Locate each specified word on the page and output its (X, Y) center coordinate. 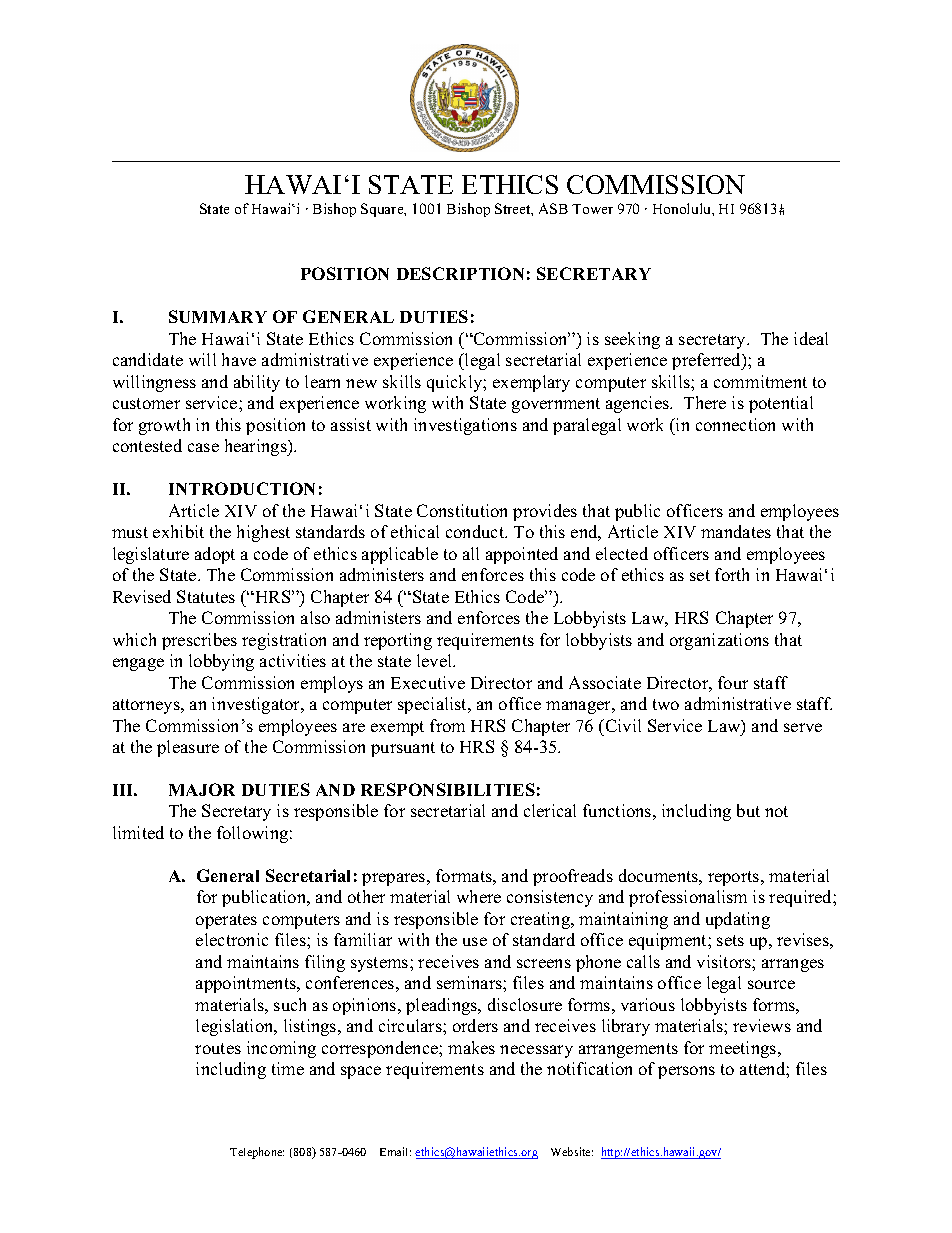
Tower (592, 209)
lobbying (221, 662)
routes (218, 1048)
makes (471, 1047)
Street (514, 209)
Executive (428, 682)
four (733, 682)
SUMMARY (218, 316)
